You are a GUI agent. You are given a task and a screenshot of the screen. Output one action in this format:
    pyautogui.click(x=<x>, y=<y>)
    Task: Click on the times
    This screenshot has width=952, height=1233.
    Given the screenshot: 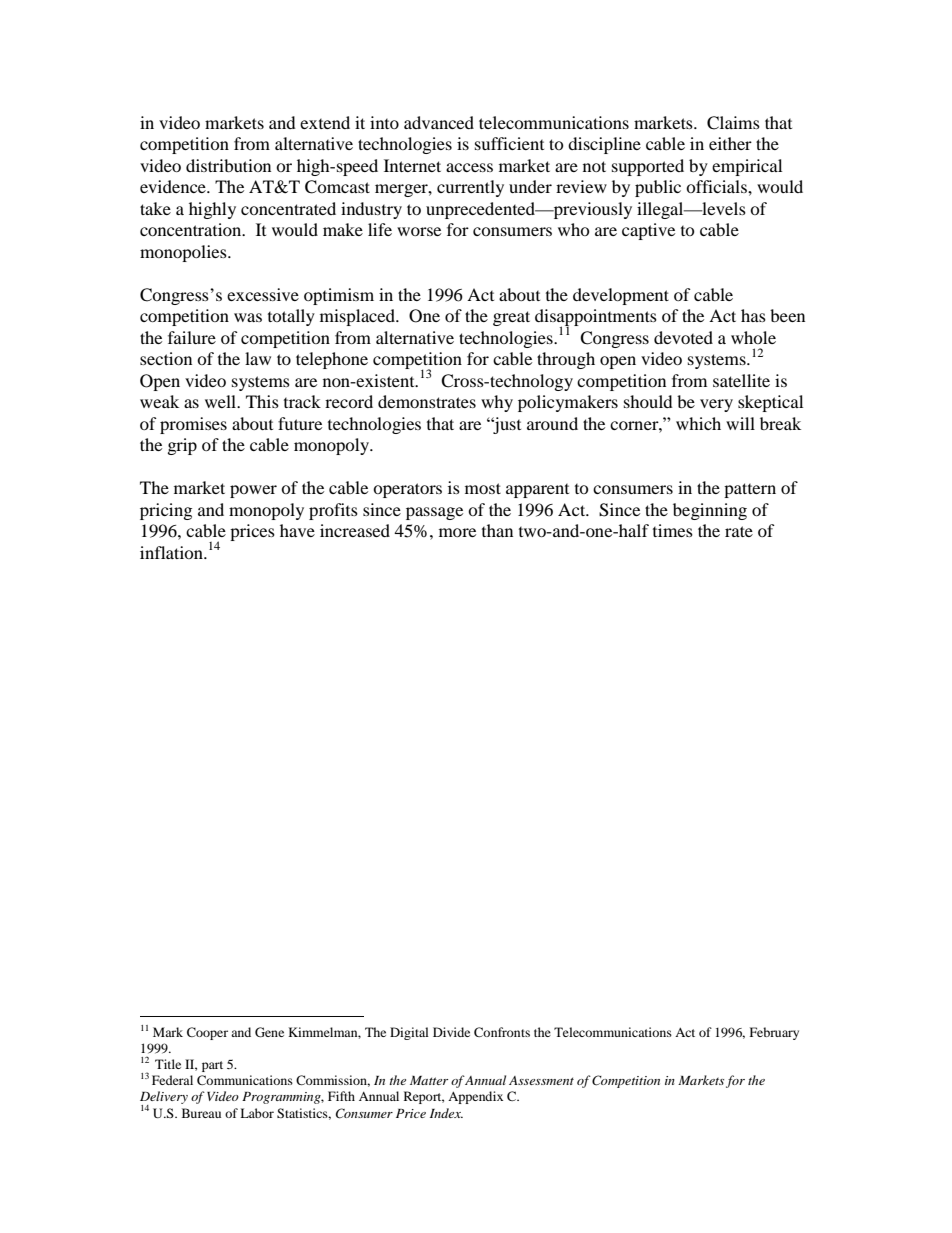 What is the action you would take?
    pyautogui.click(x=673, y=530)
